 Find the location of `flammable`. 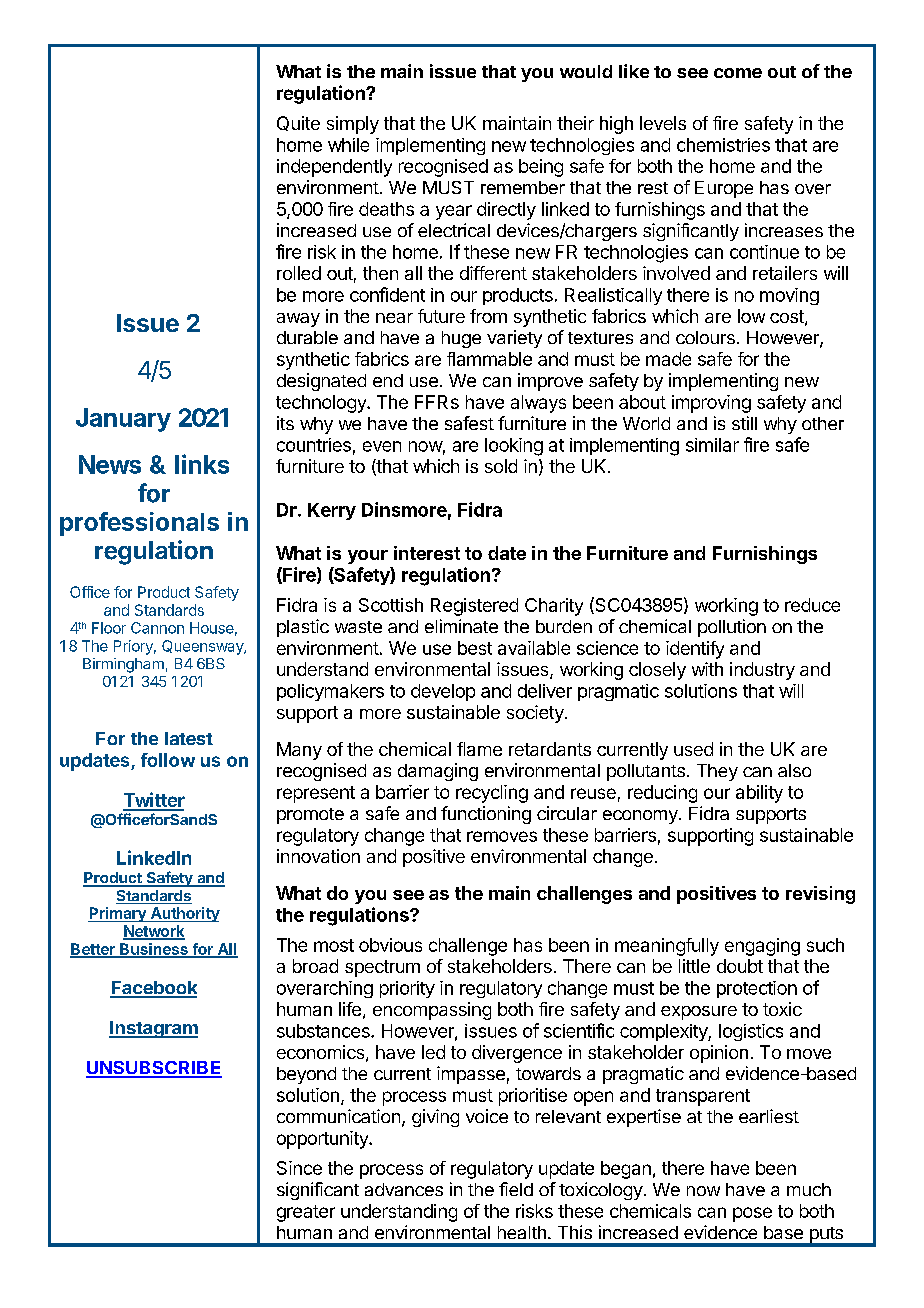

flammable is located at coordinates (489, 359).
